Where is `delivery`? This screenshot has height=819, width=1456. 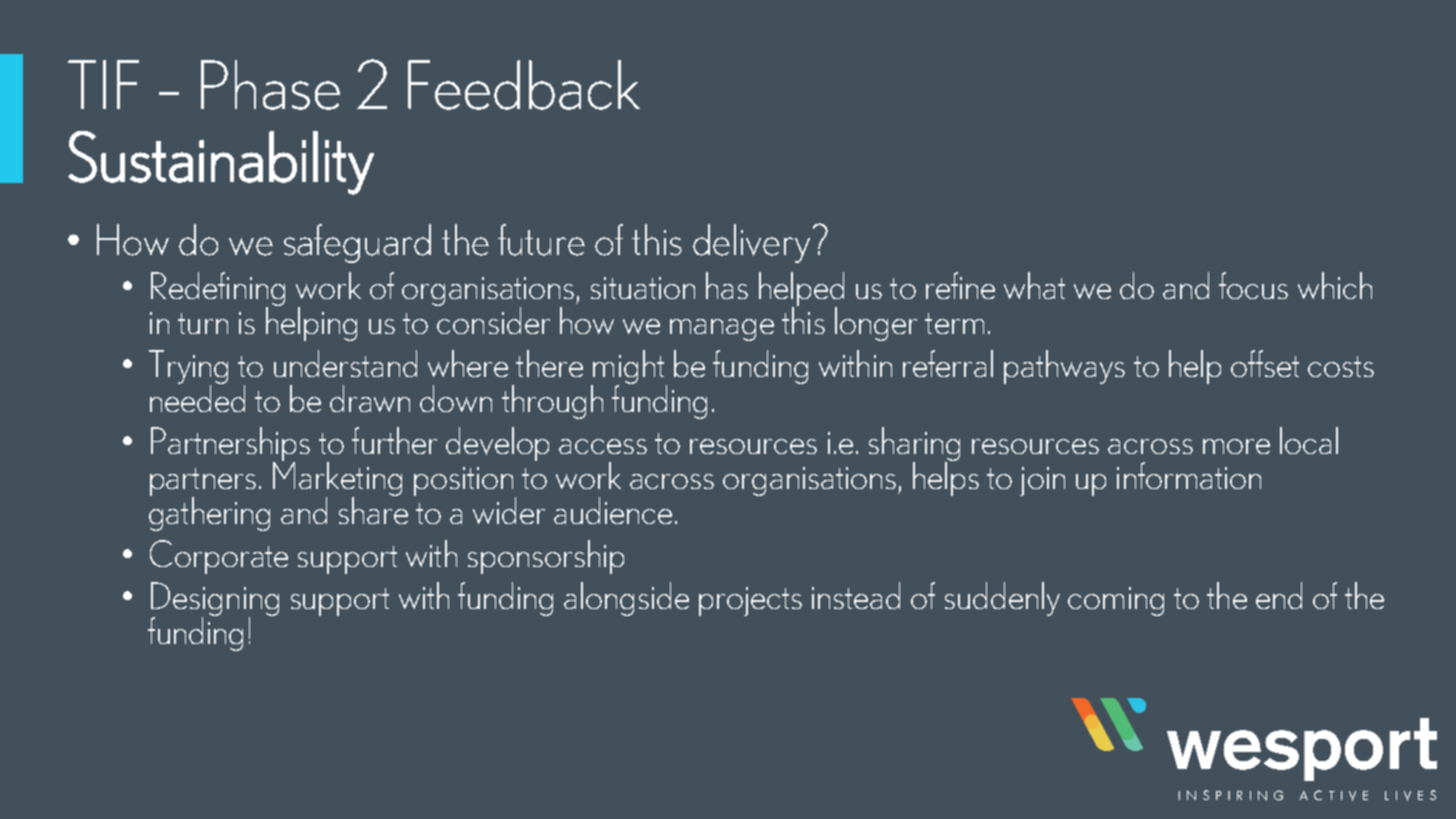 delivery is located at coordinates (751, 243).
